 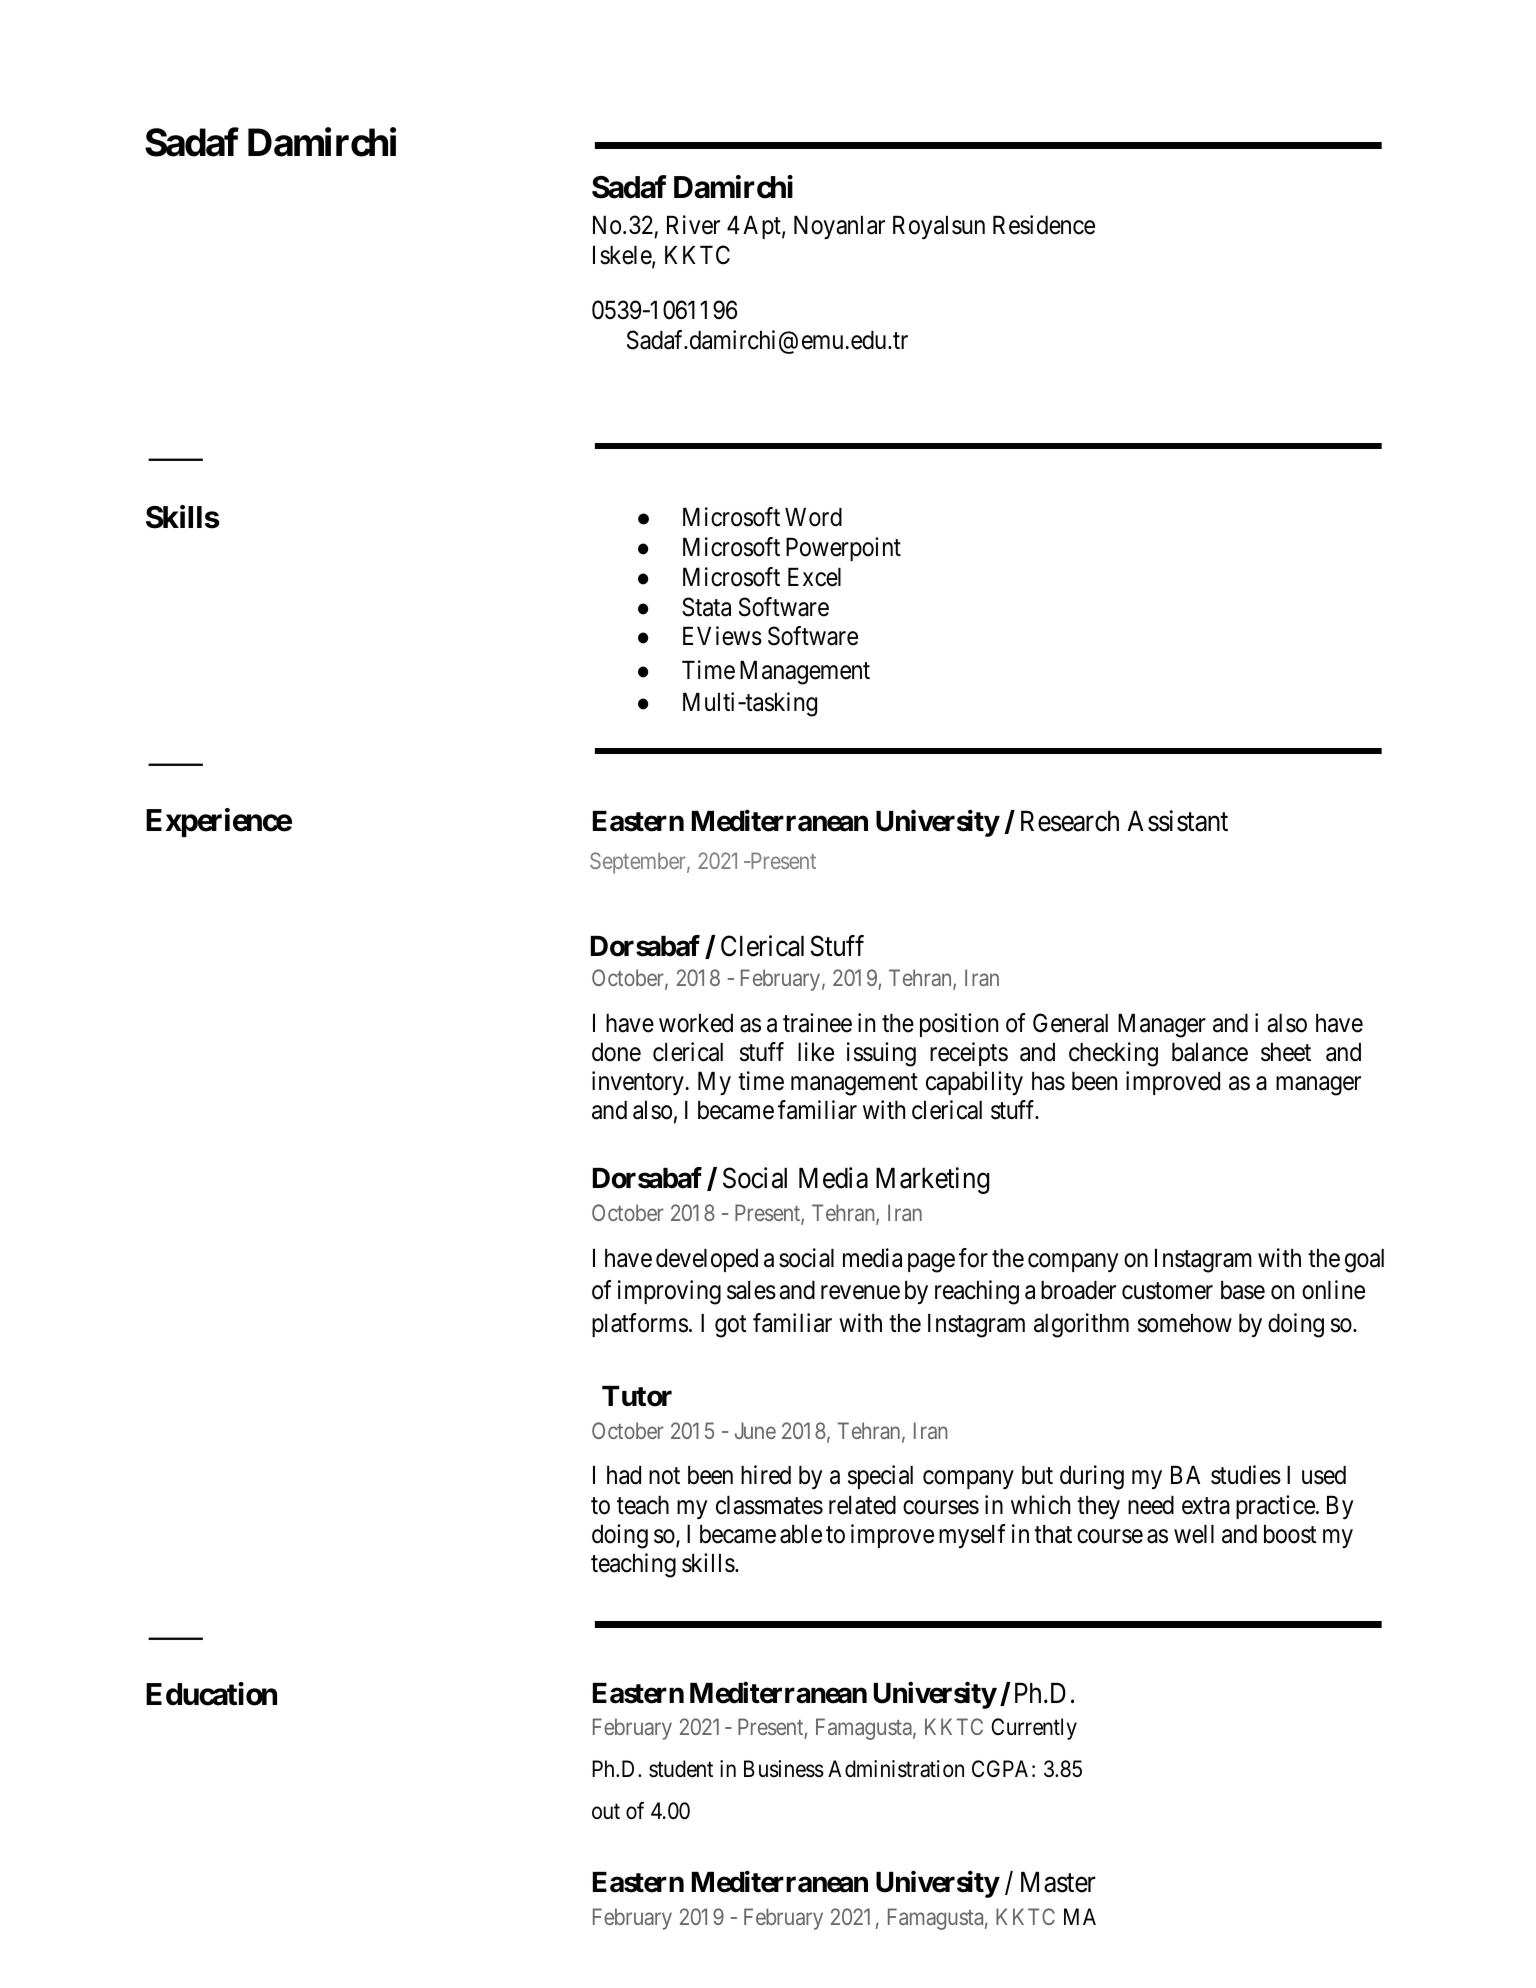 What do you see at coordinates (706, 607) in the page?
I see `Stata` at bounding box center [706, 607].
